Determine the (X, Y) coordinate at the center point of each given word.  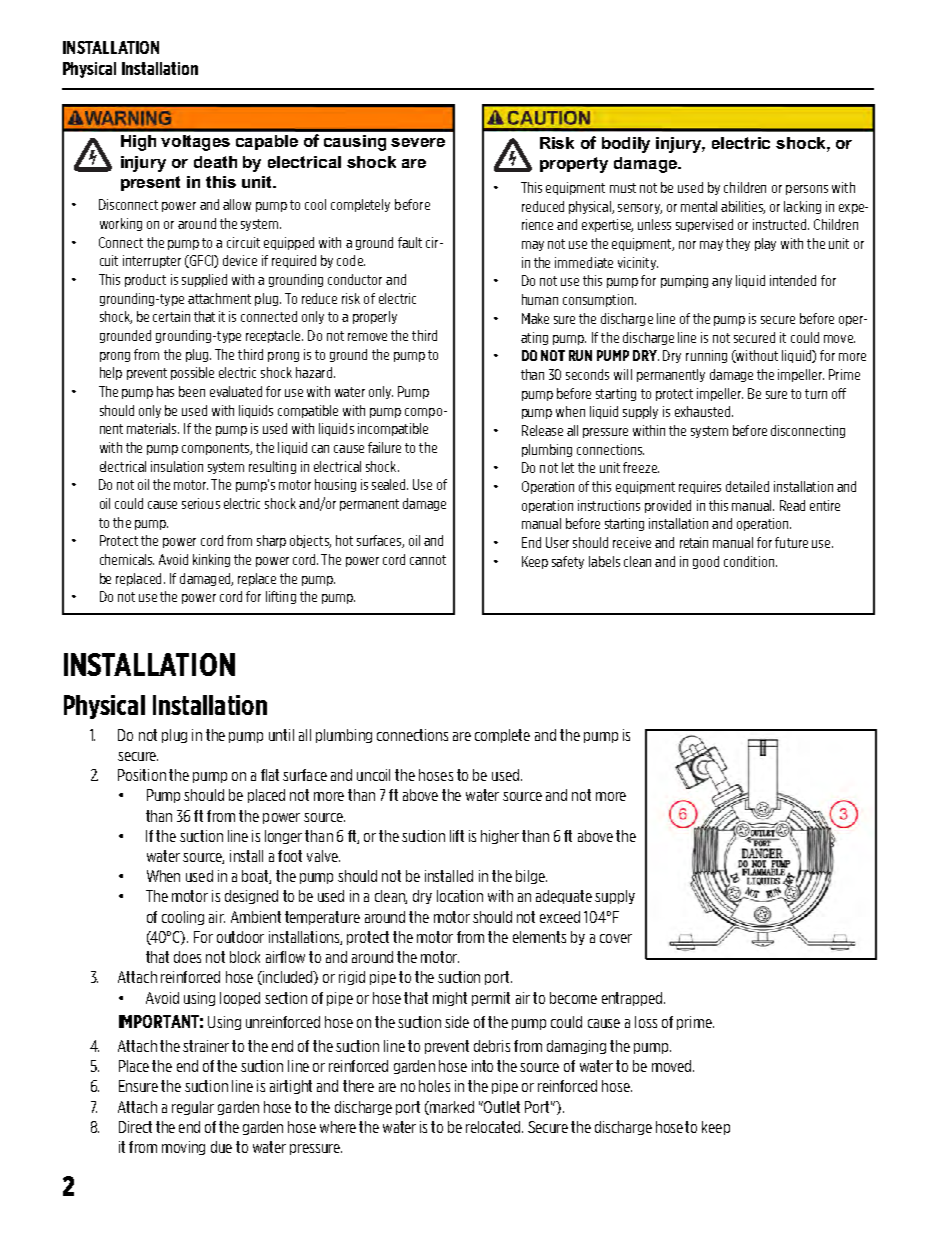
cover (616, 938)
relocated (494, 1127)
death (215, 162)
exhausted (704, 411)
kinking (211, 560)
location (460, 896)
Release (542, 430)
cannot (428, 560)
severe (418, 142)
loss (646, 1022)
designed (251, 897)
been (192, 391)
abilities (743, 207)
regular (193, 1108)
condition (749, 561)
